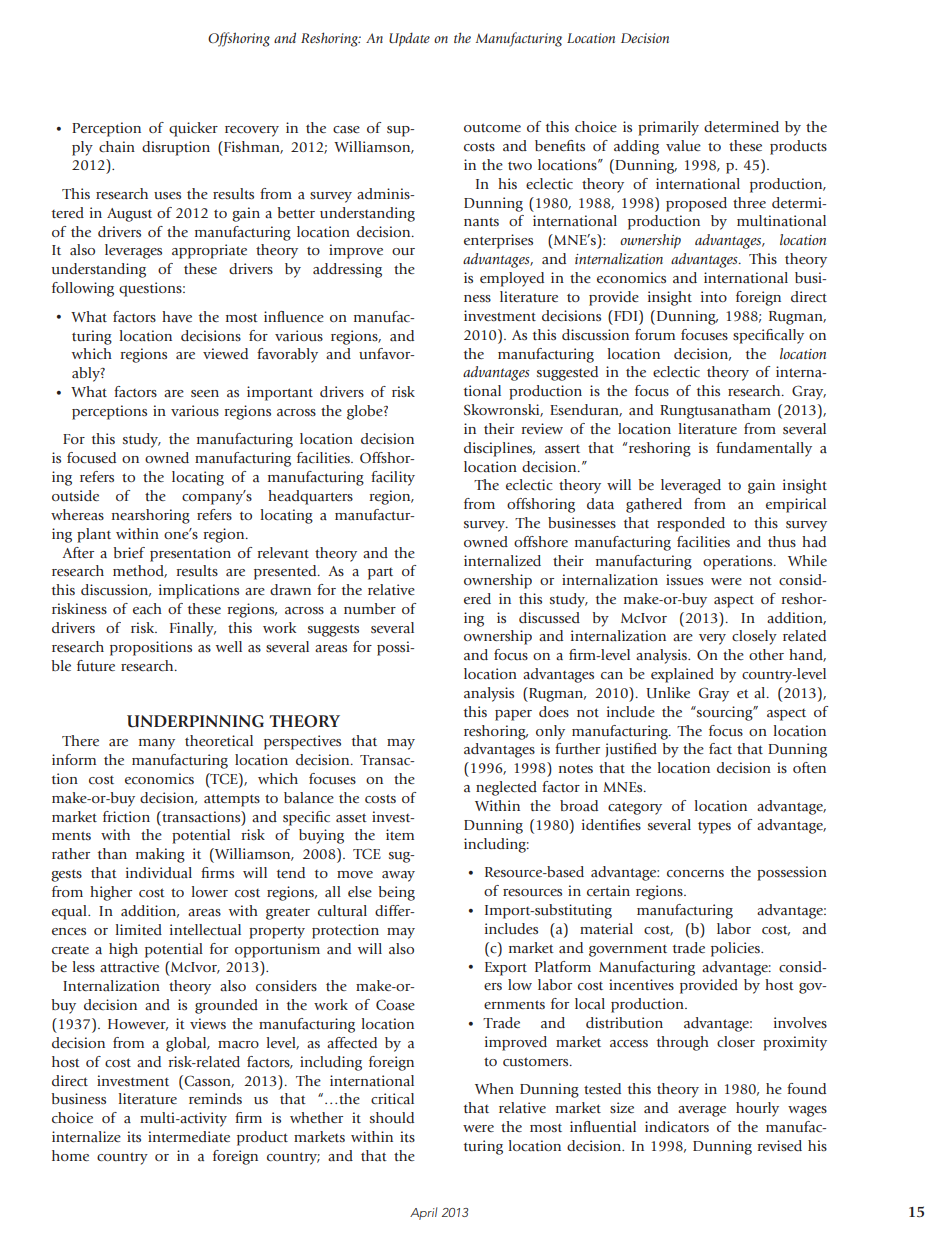 This document has height=1256, width=952. I want to click on primarily, so click(668, 128).
